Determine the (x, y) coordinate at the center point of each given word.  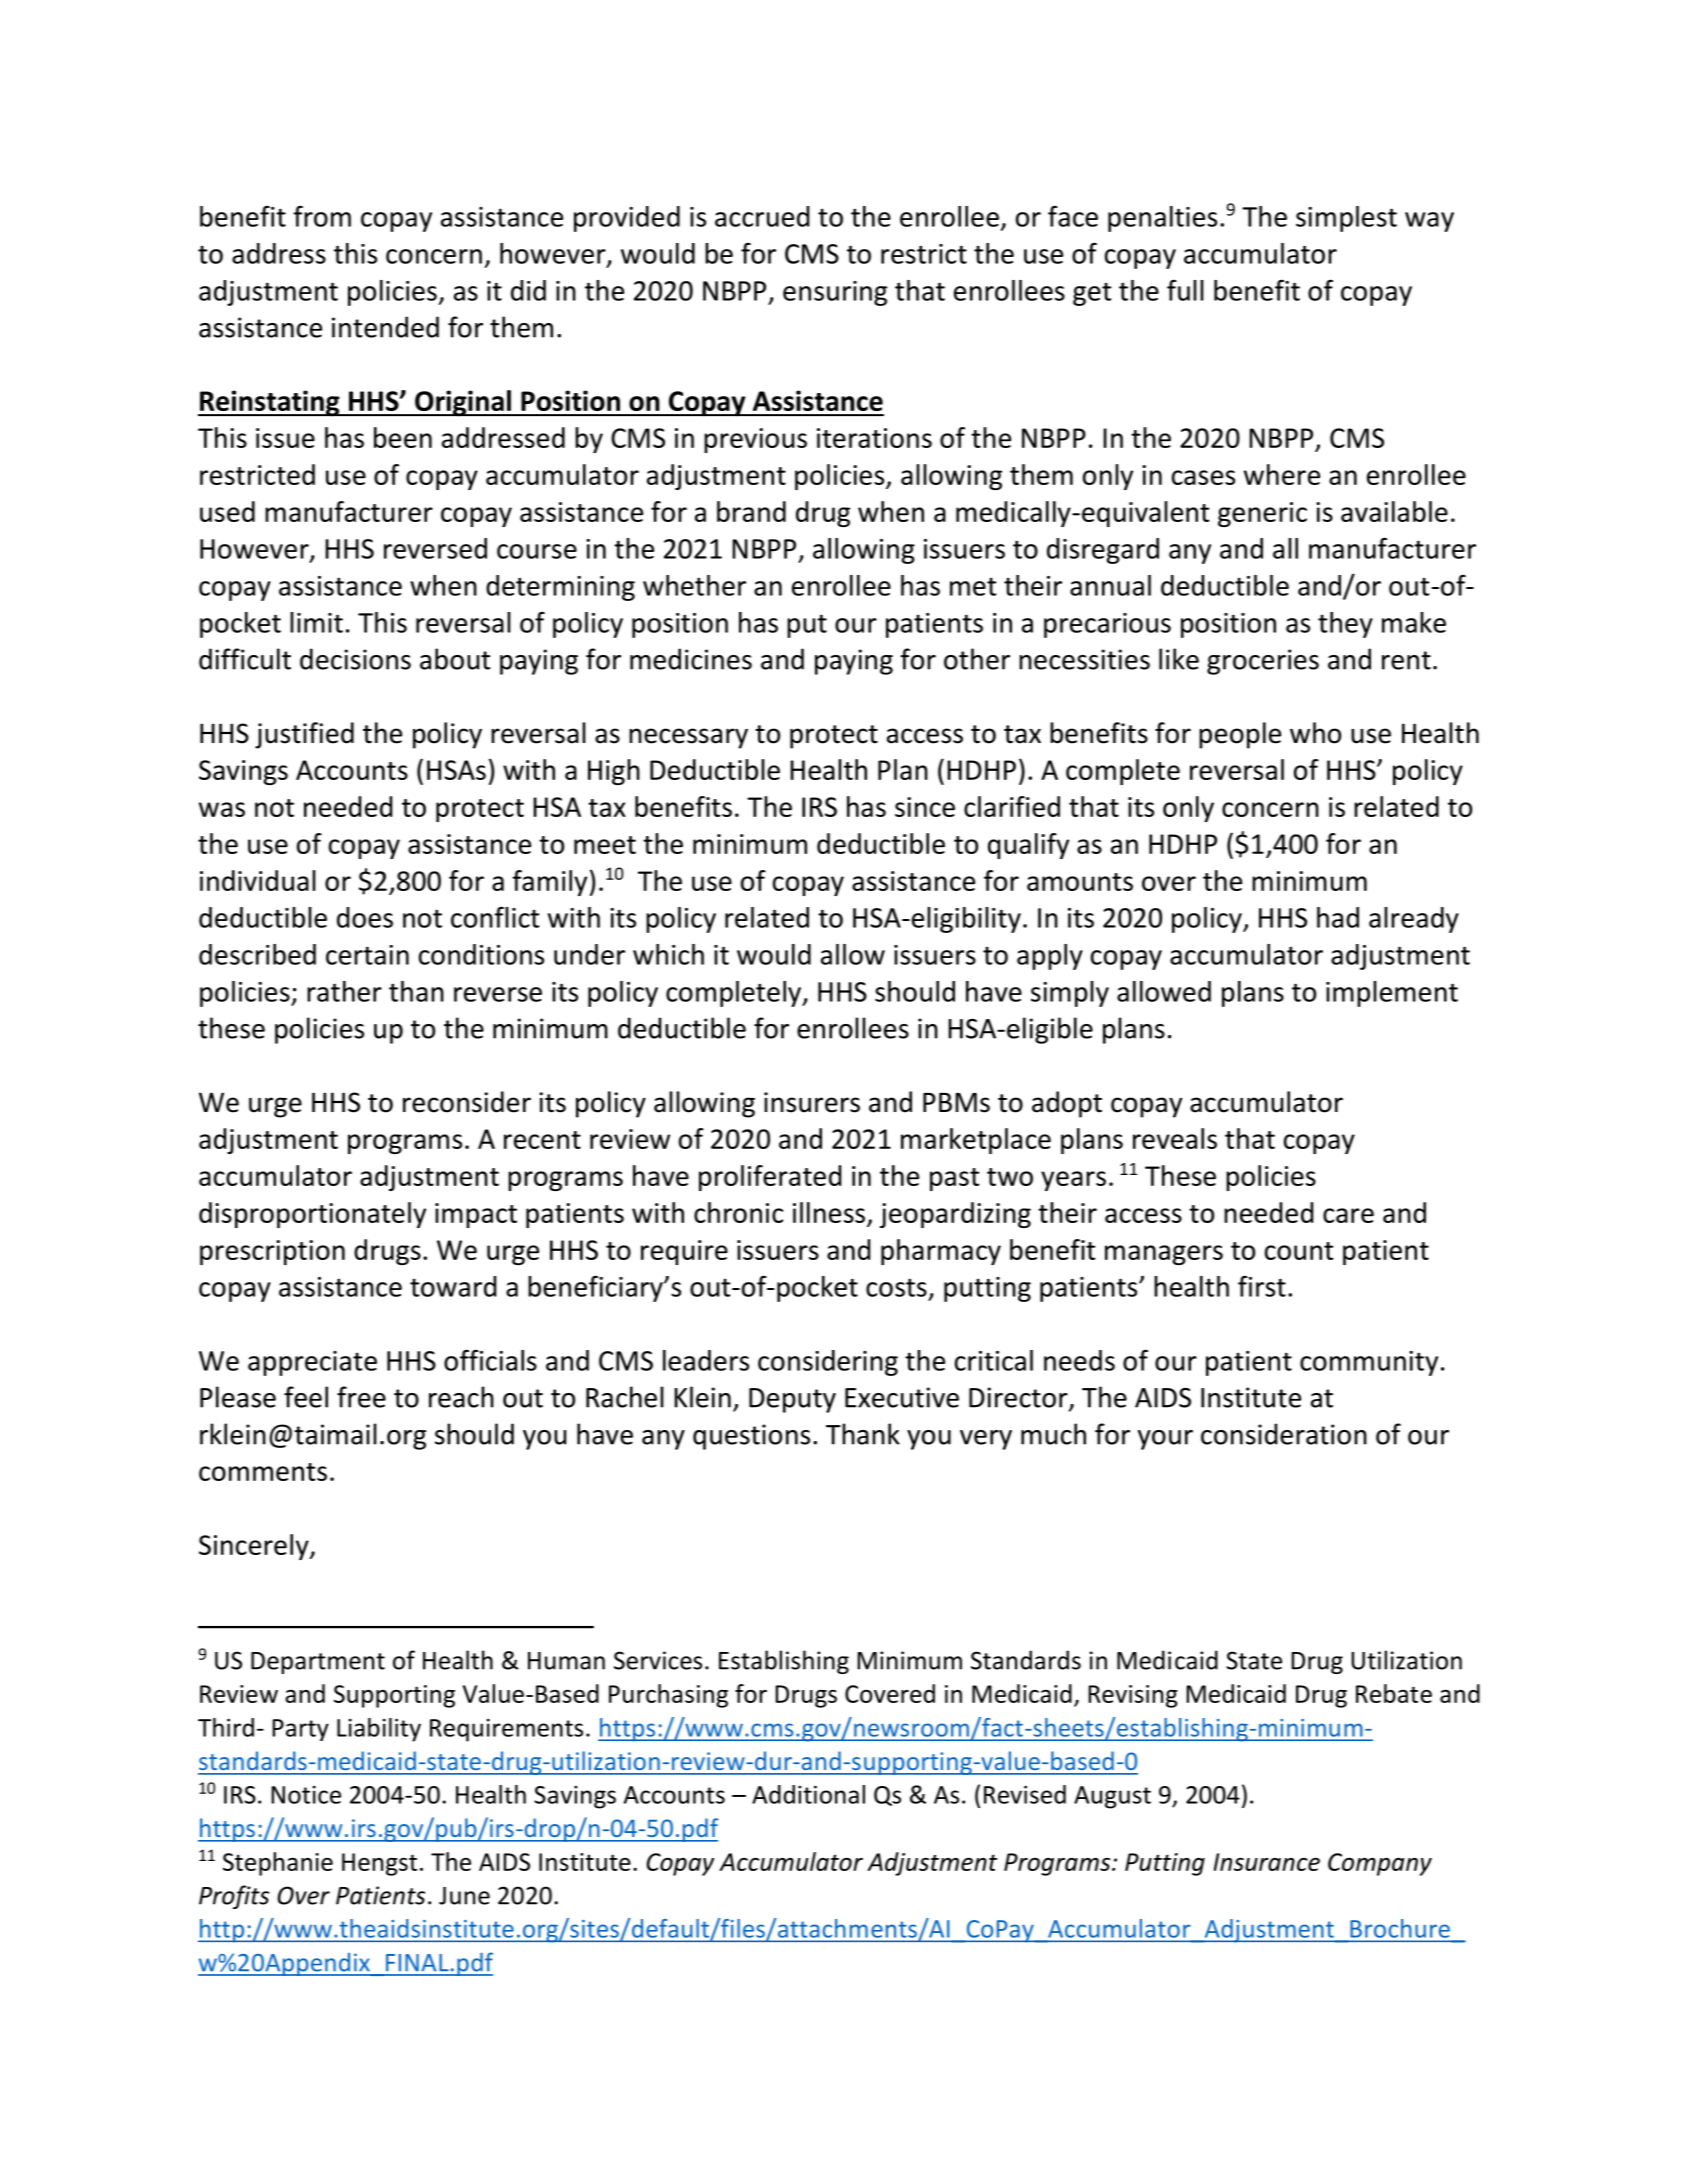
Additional (808, 1794)
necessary (688, 738)
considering (828, 1363)
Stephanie (278, 1864)
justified (304, 735)
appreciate (312, 1363)
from (322, 216)
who (1315, 733)
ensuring (835, 293)
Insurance (1267, 1862)
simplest (1346, 219)
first (1262, 1286)
